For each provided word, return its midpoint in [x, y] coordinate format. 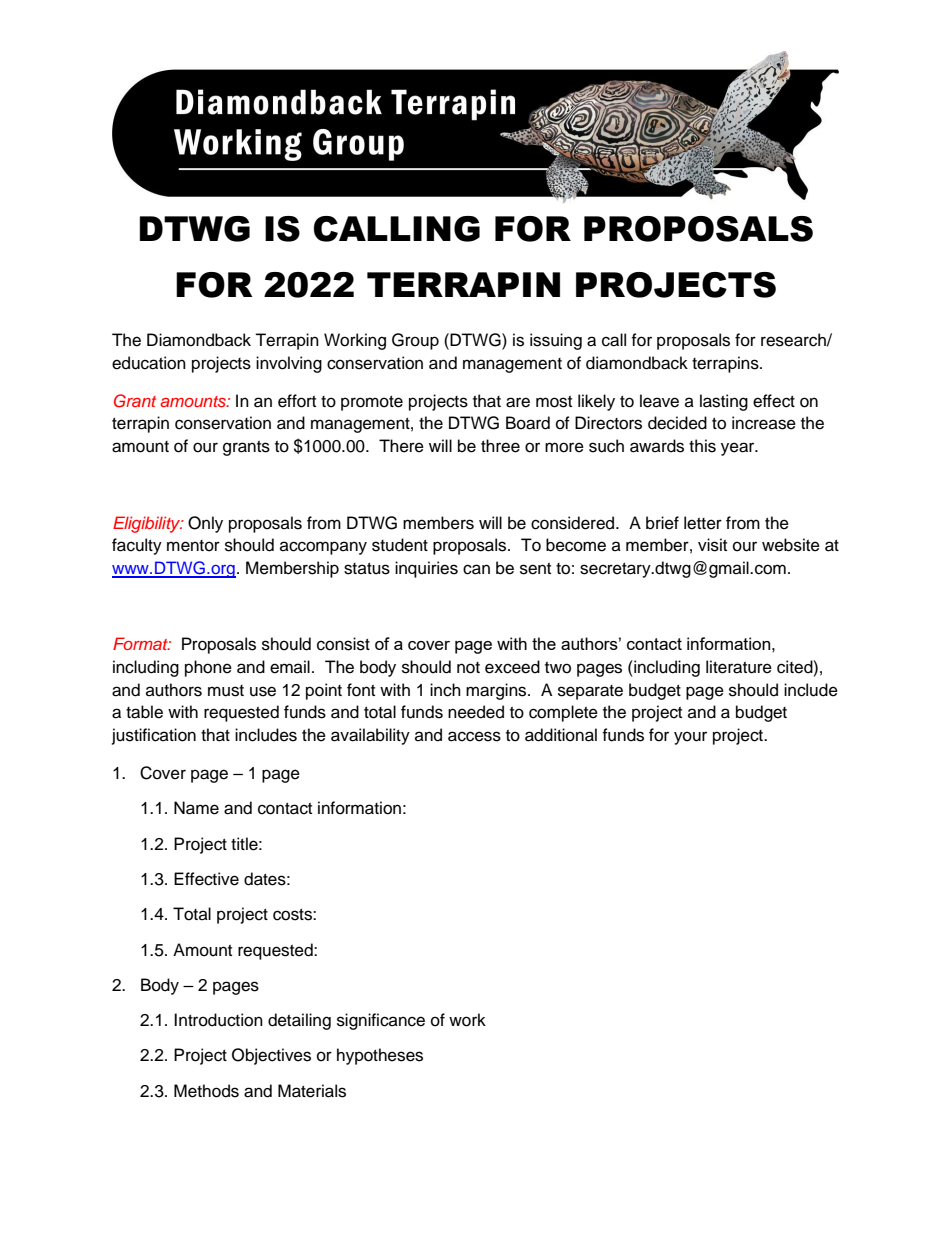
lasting [724, 402]
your [690, 738]
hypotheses [380, 1056]
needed [476, 712]
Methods [206, 1091]
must [226, 691]
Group [415, 341]
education [149, 363]
